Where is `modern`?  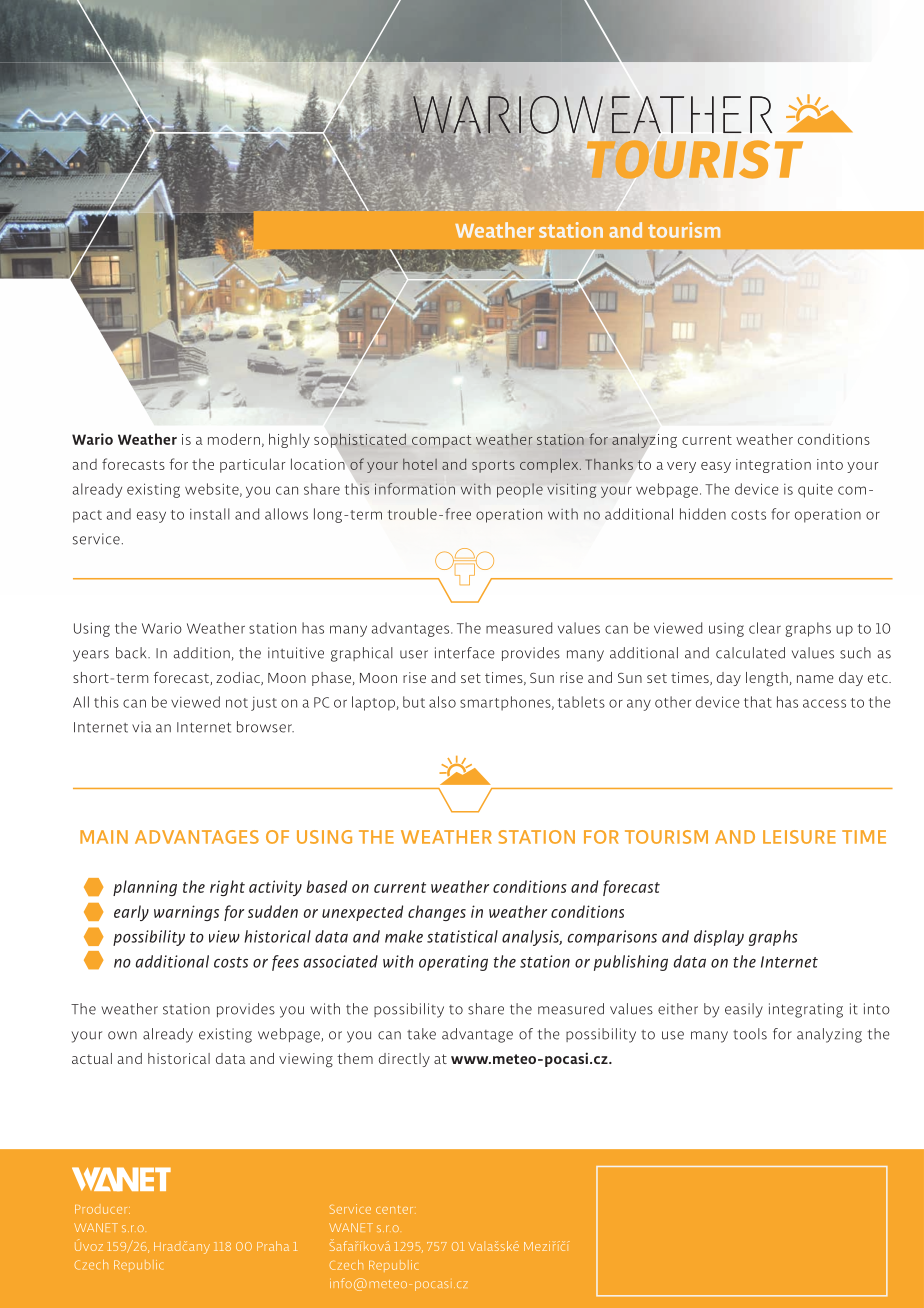 modern is located at coordinates (234, 439).
